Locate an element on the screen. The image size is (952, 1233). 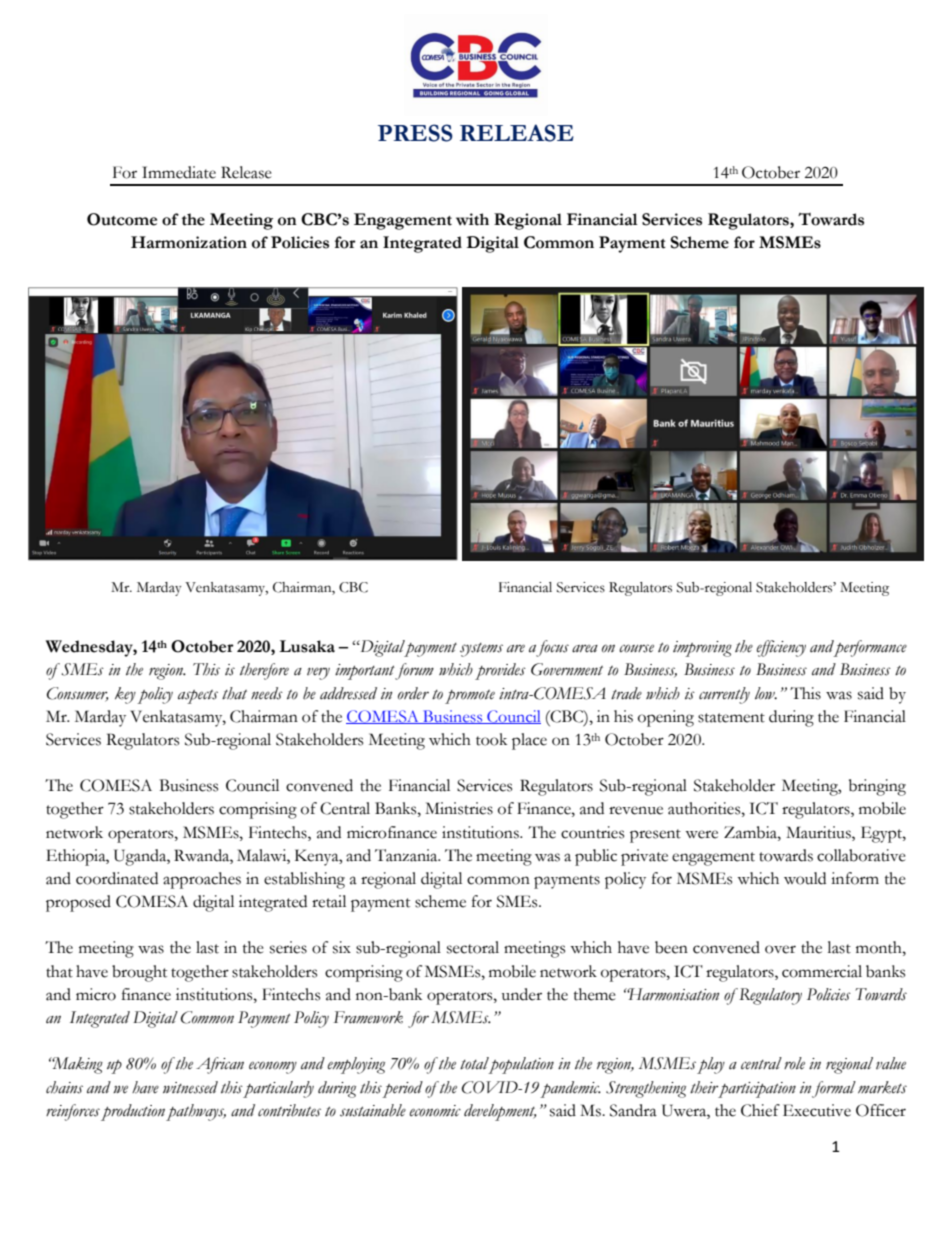
systems is located at coordinates (481, 650).
